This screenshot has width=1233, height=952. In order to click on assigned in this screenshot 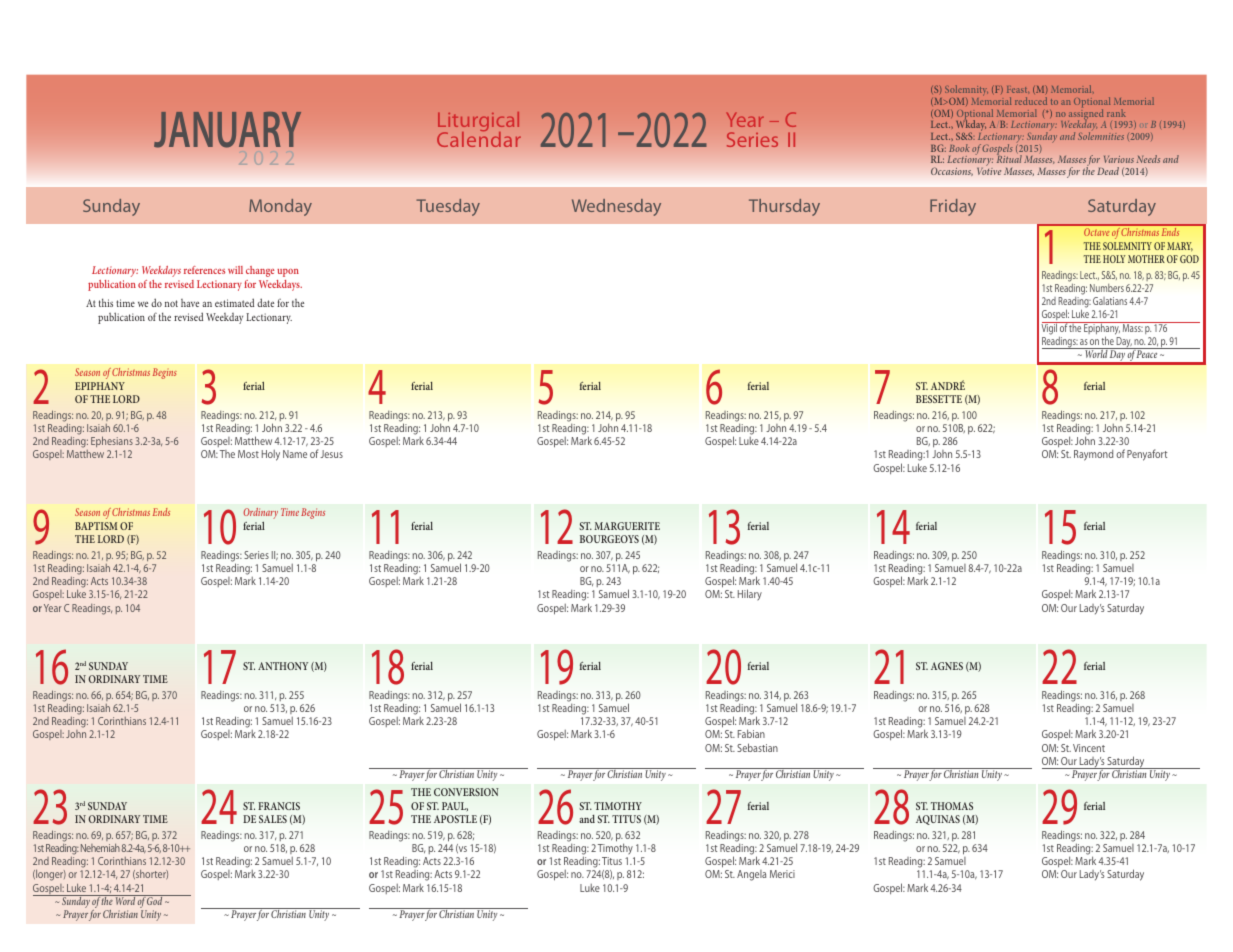, I will do `click(1086, 115)`.
